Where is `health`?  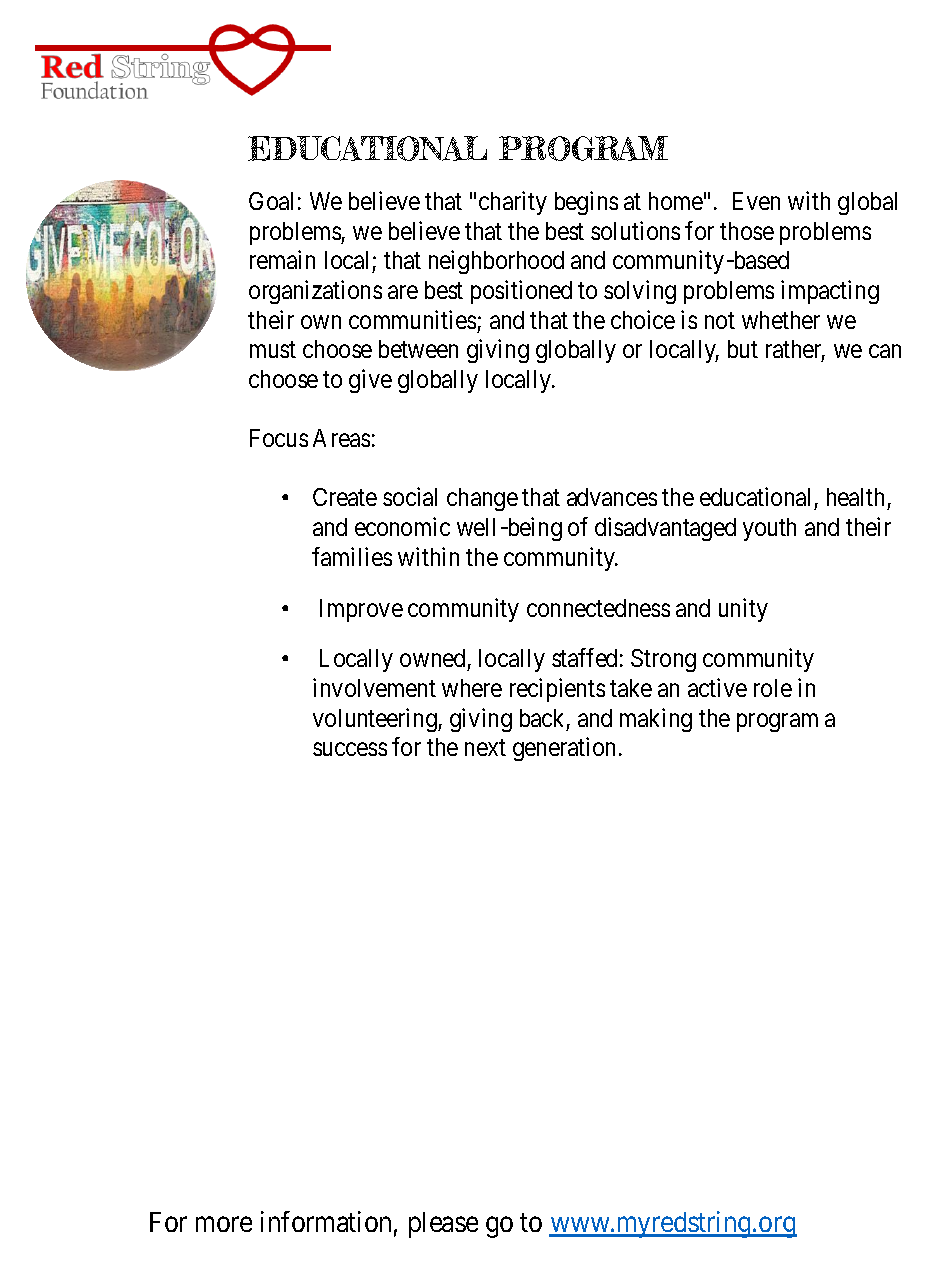
health is located at coordinates (857, 499).
